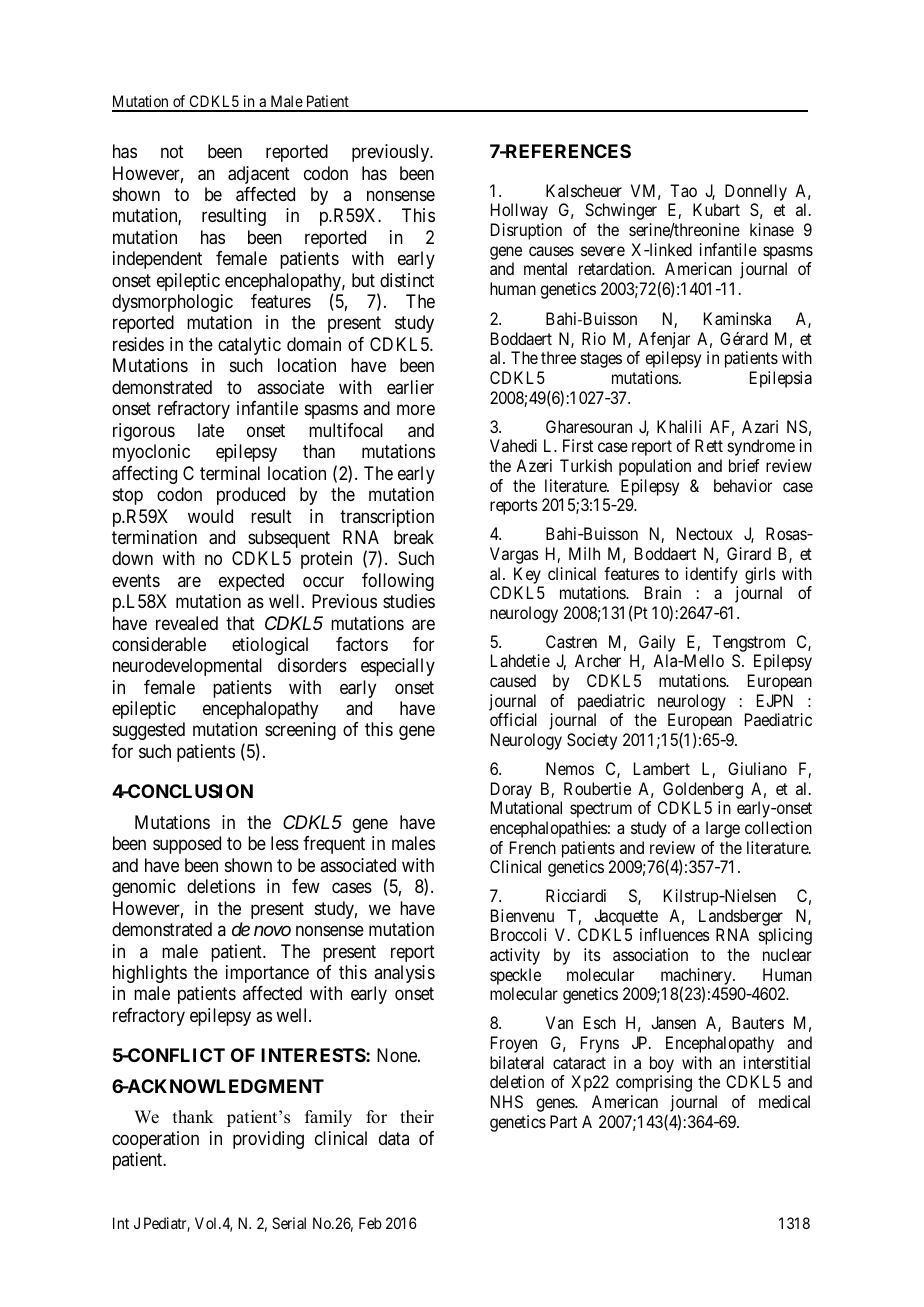 The height and width of the screenshot is (1307, 924). What do you see at coordinates (394, 1138) in the screenshot?
I see `data` at bounding box center [394, 1138].
